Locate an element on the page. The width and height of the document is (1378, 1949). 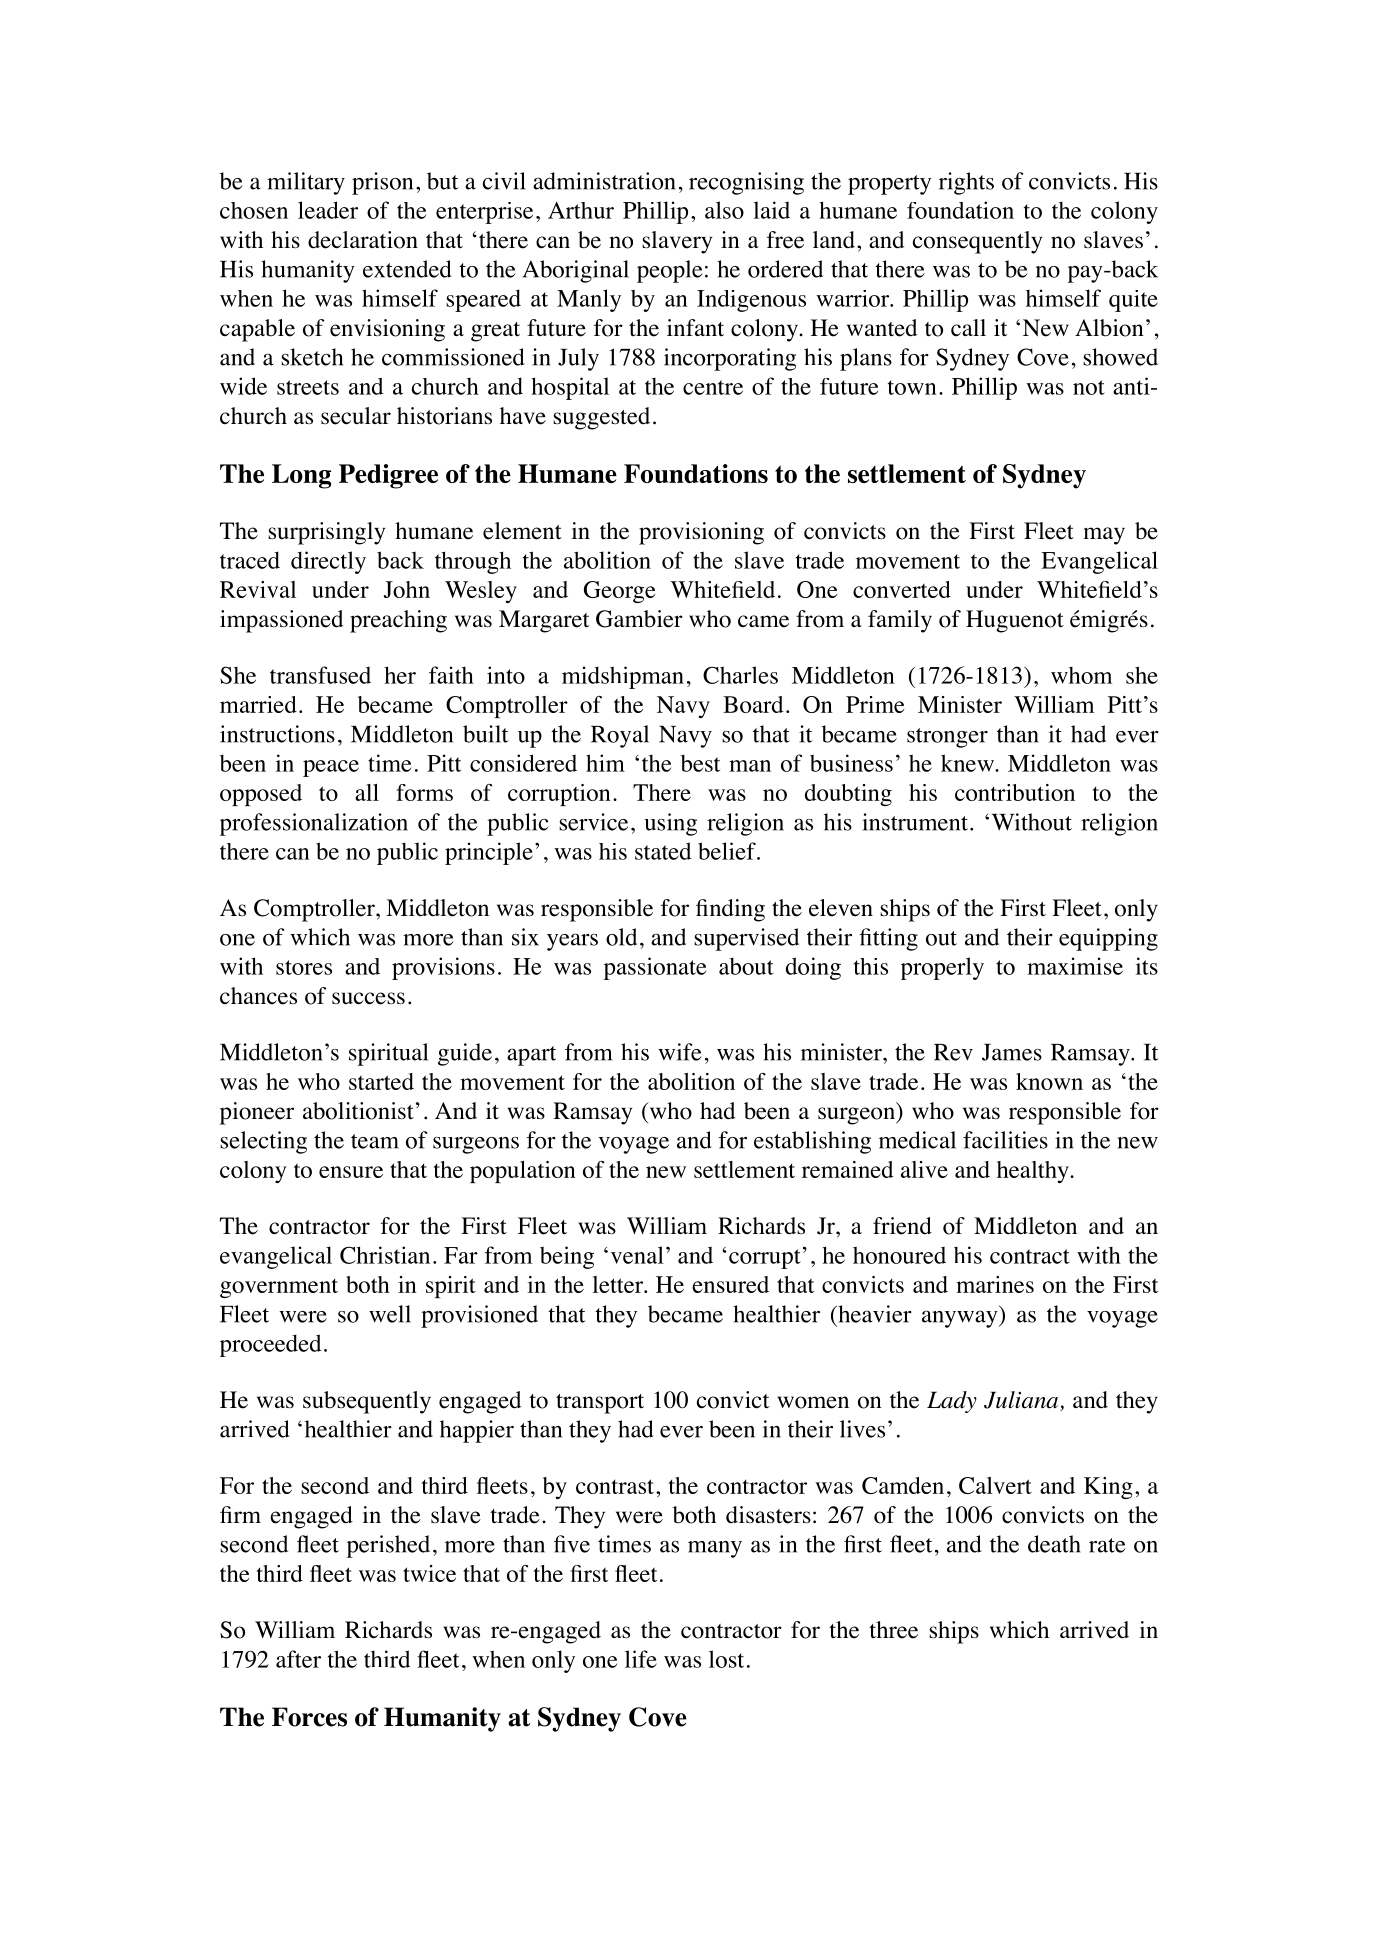
Board is located at coordinates (753, 704).
